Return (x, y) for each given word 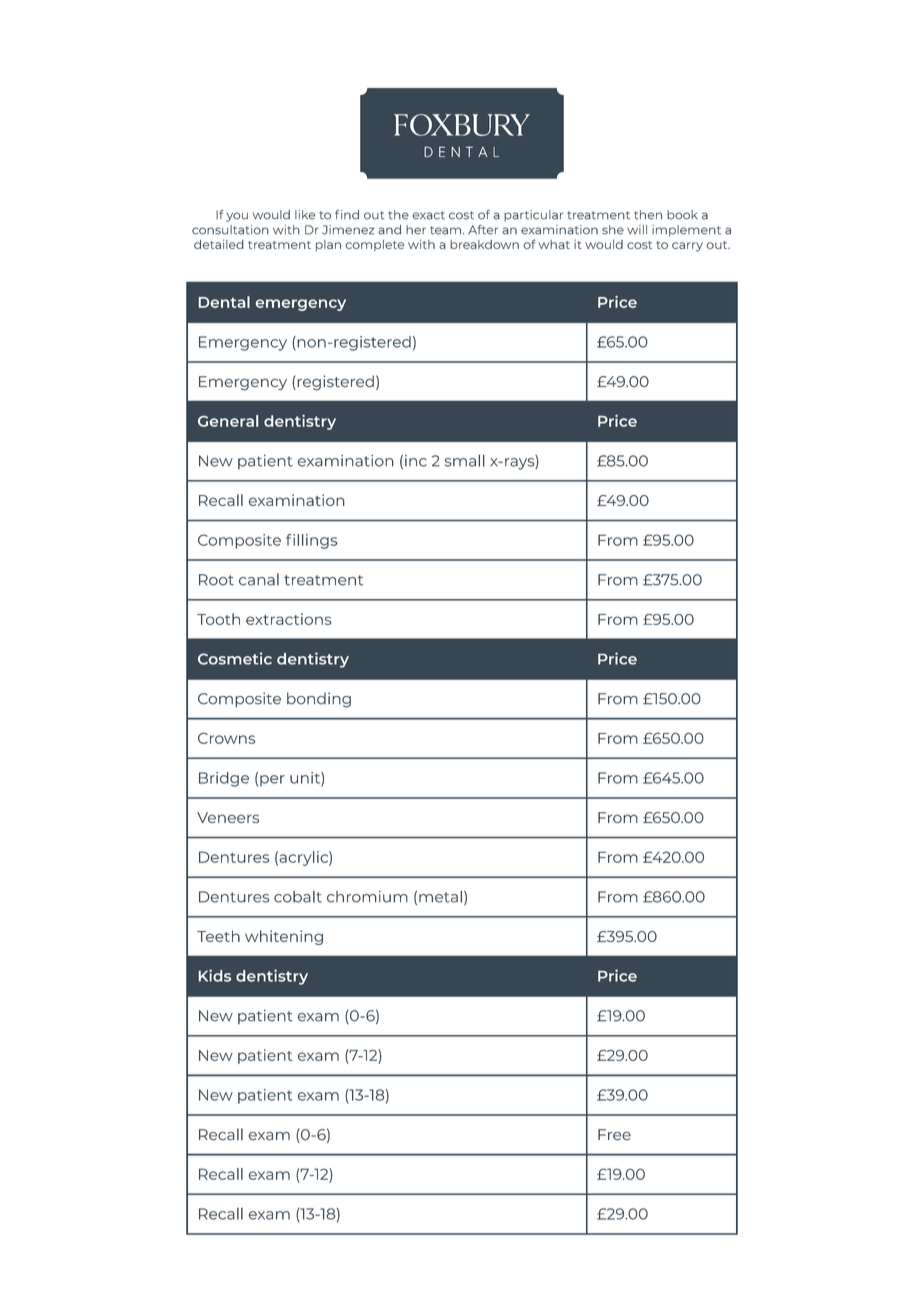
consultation (230, 230)
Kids (215, 975)
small (465, 461)
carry (687, 247)
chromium (367, 897)
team (447, 230)
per (272, 781)
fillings (312, 541)
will (637, 229)
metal (440, 897)
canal (259, 579)
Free (614, 1135)
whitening (284, 937)
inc (416, 461)
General (228, 421)
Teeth (218, 936)
